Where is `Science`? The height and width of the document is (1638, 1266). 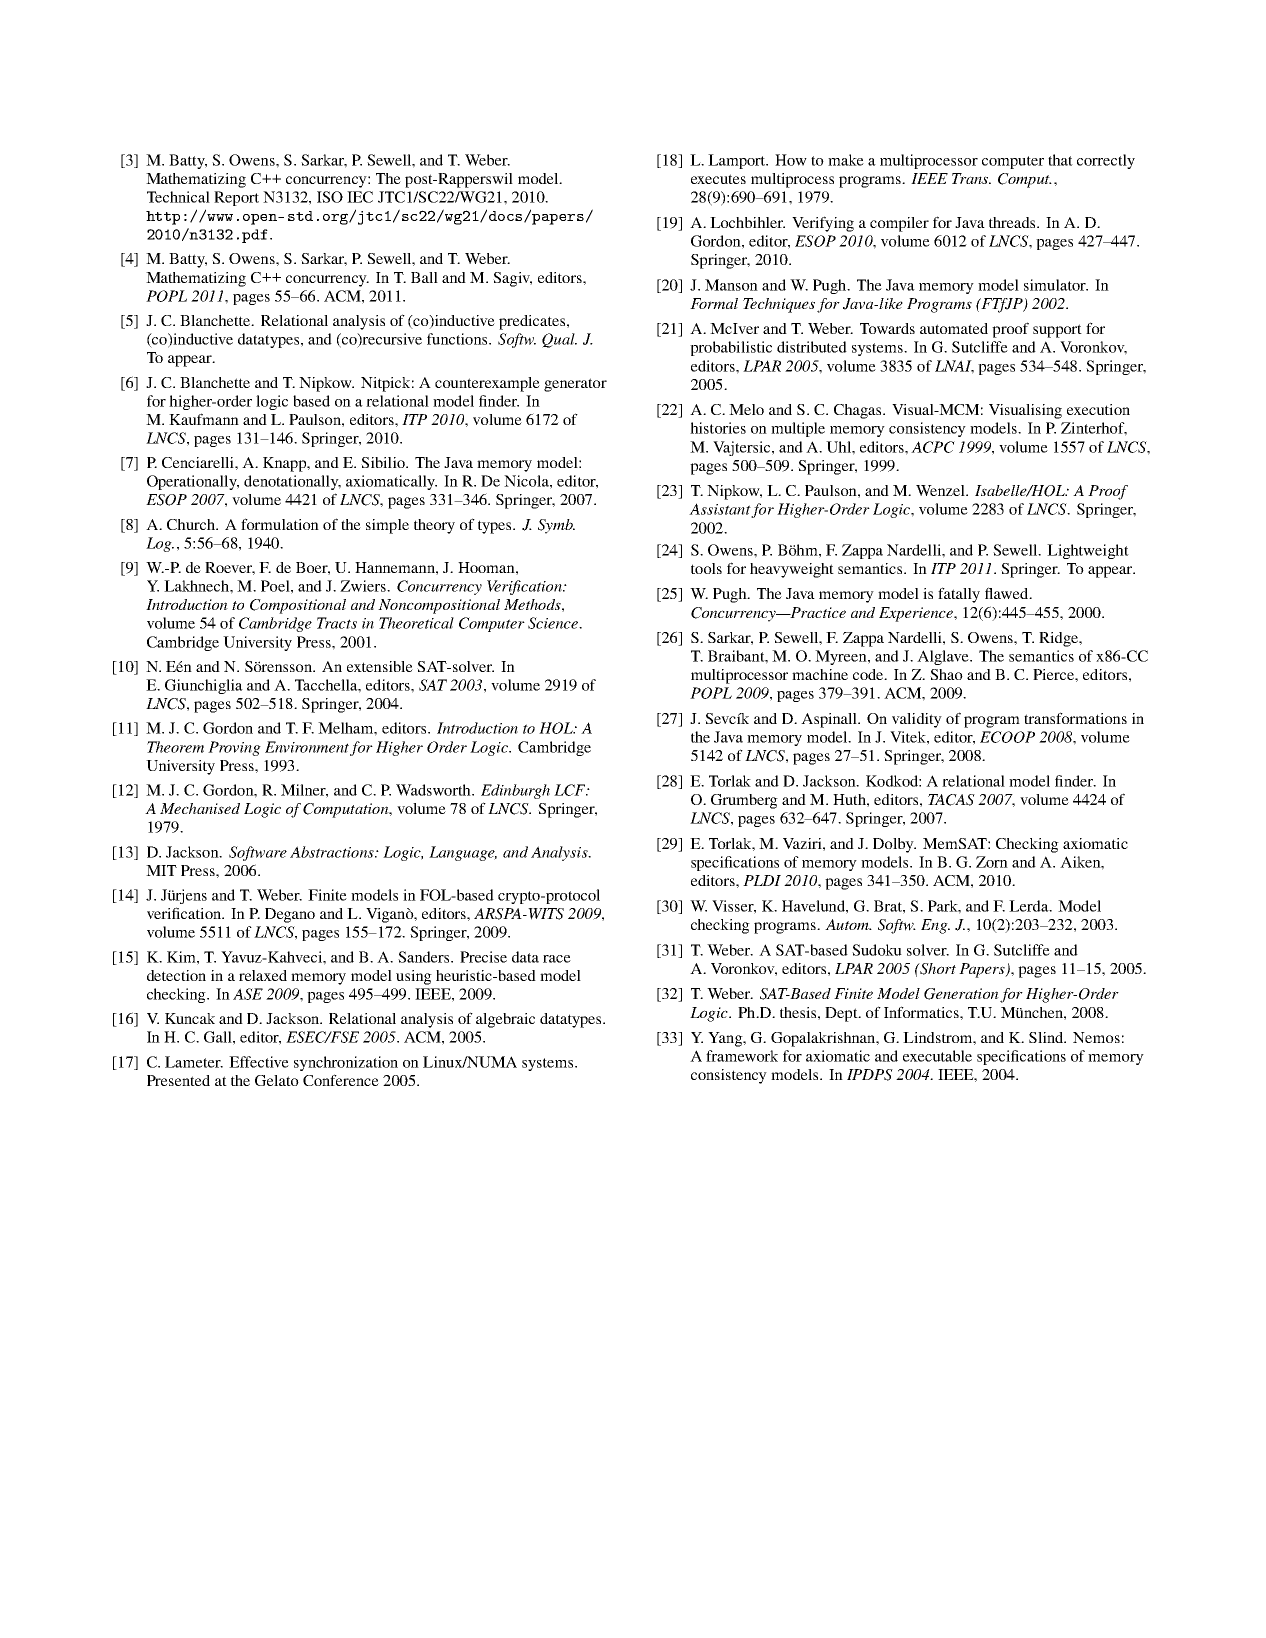
Science is located at coordinates (554, 623).
